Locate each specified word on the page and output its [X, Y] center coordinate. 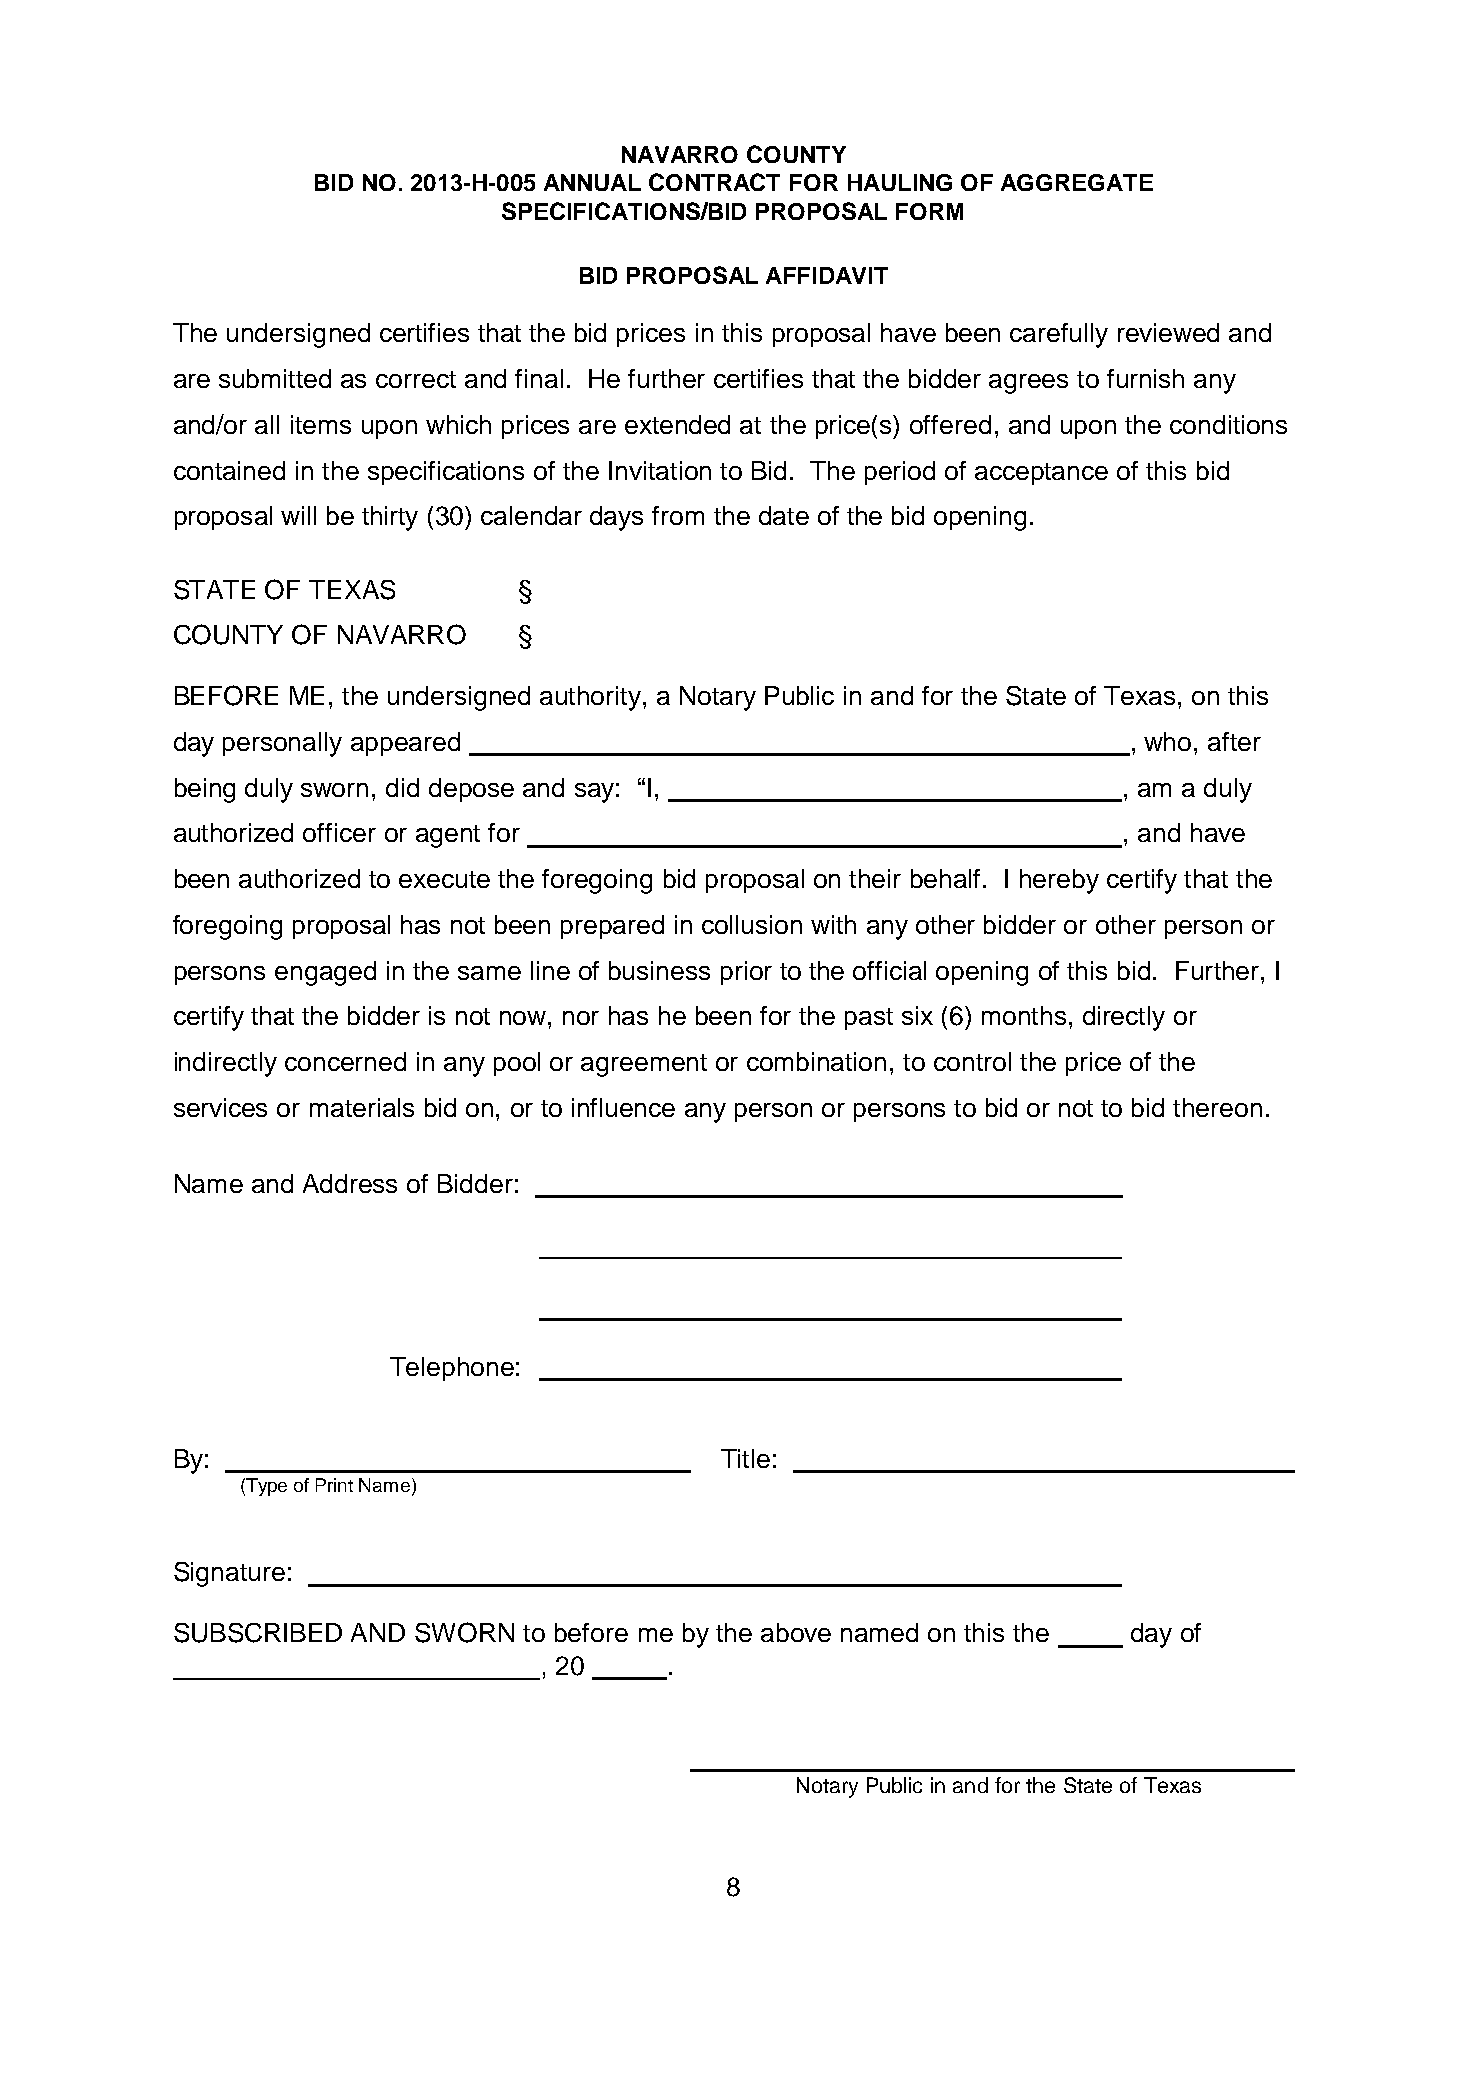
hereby [1059, 881]
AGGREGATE [1077, 182]
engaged [325, 973]
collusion [752, 924]
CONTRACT [714, 182]
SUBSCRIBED [258, 1633]
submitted [275, 378]
